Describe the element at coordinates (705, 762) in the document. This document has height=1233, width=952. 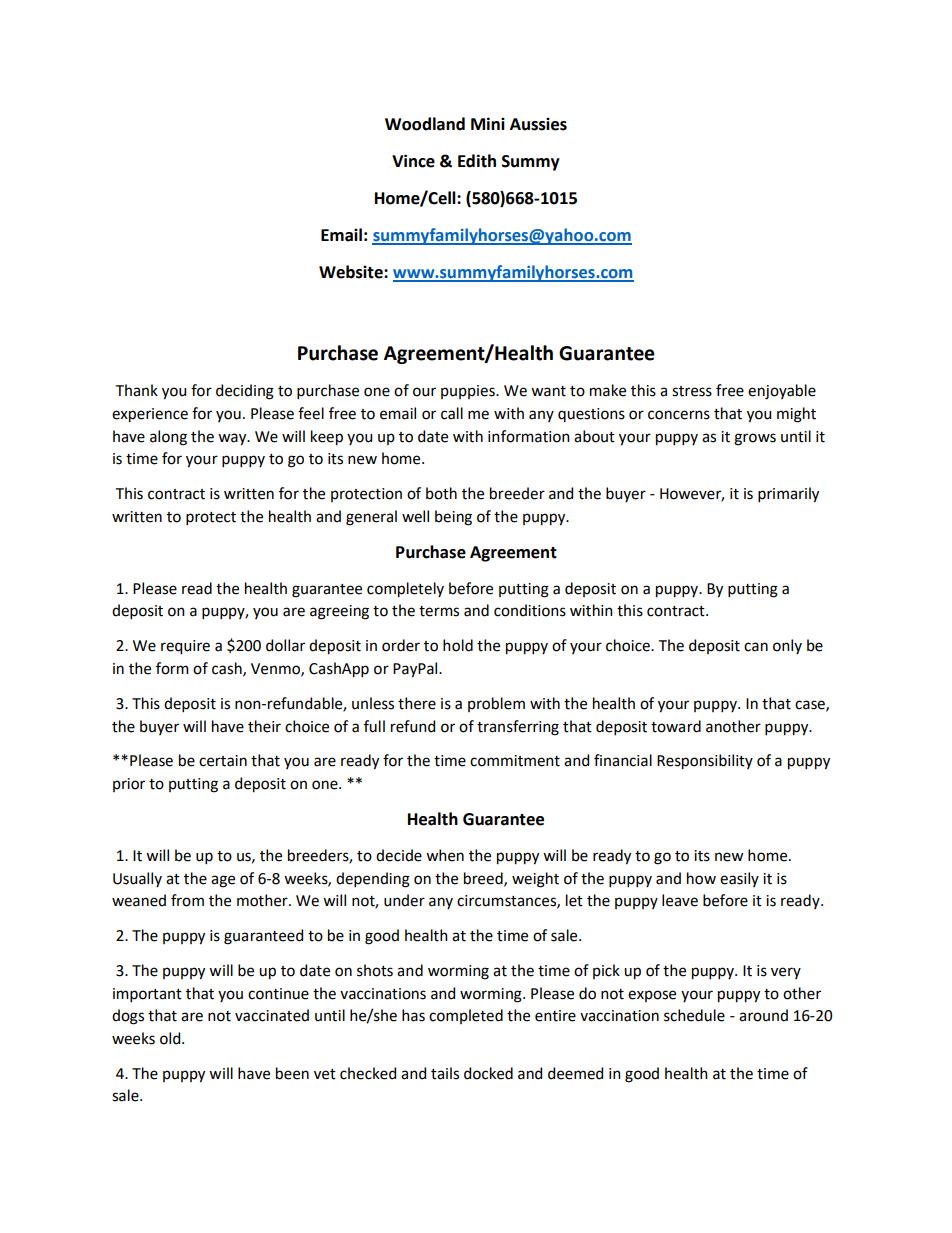
I see `Responsibility` at that location.
